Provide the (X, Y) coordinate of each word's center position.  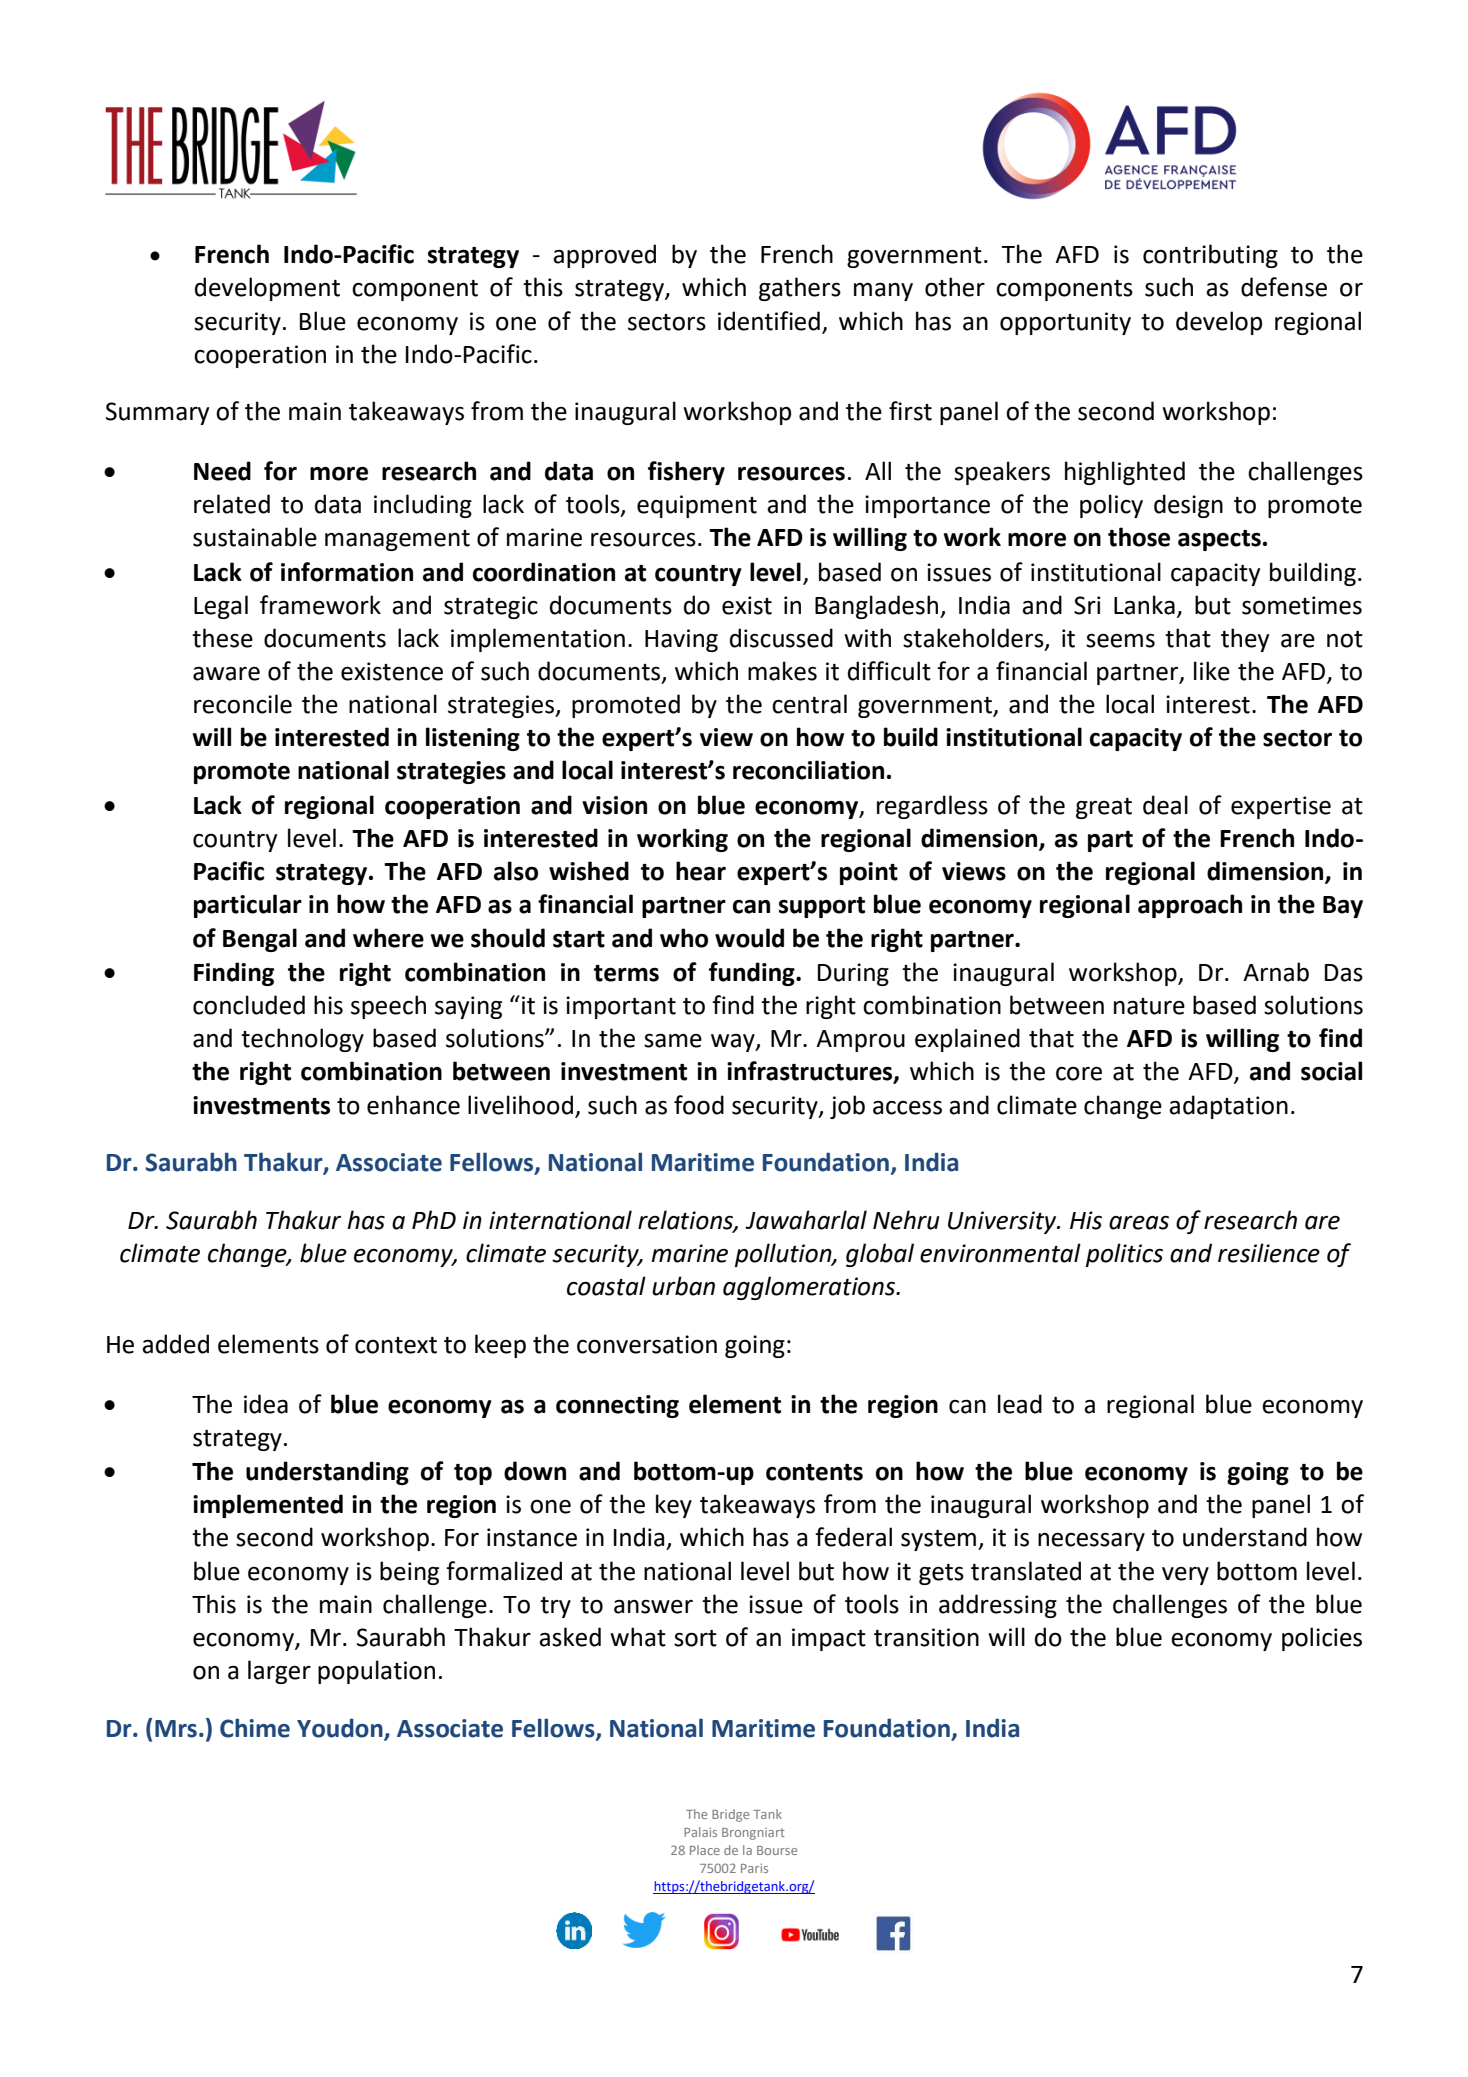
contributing (1210, 256)
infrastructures (811, 1072)
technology (302, 1040)
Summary (157, 413)
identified (769, 321)
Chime (255, 1728)
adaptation (1228, 1107)
